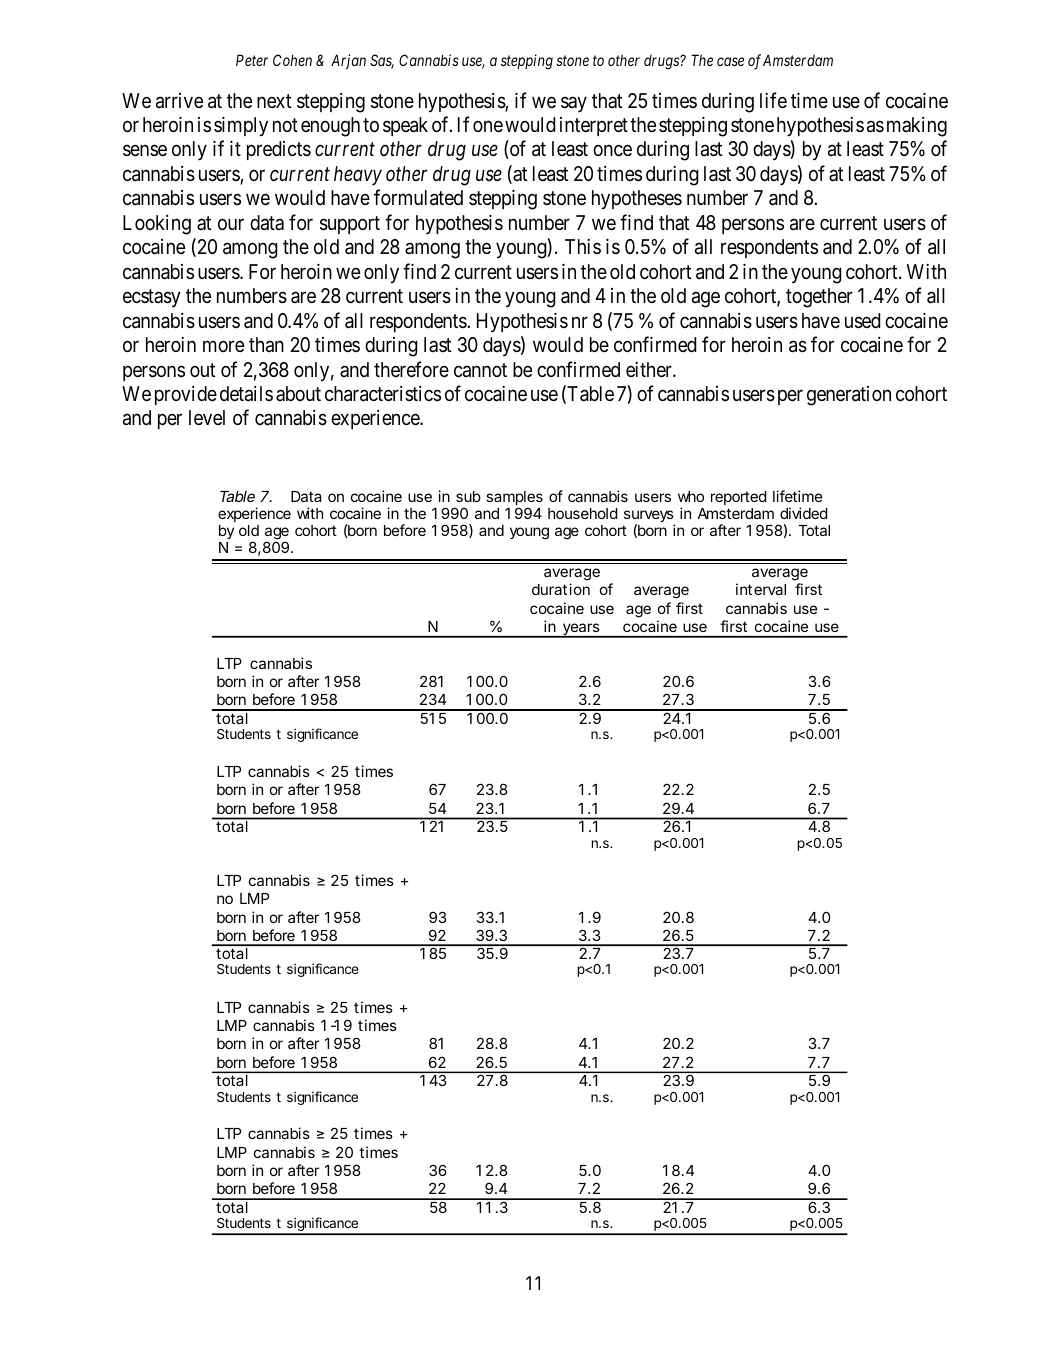 This screenshot has width=1039, height=1345. I want to click on our, so click(231, 224).
